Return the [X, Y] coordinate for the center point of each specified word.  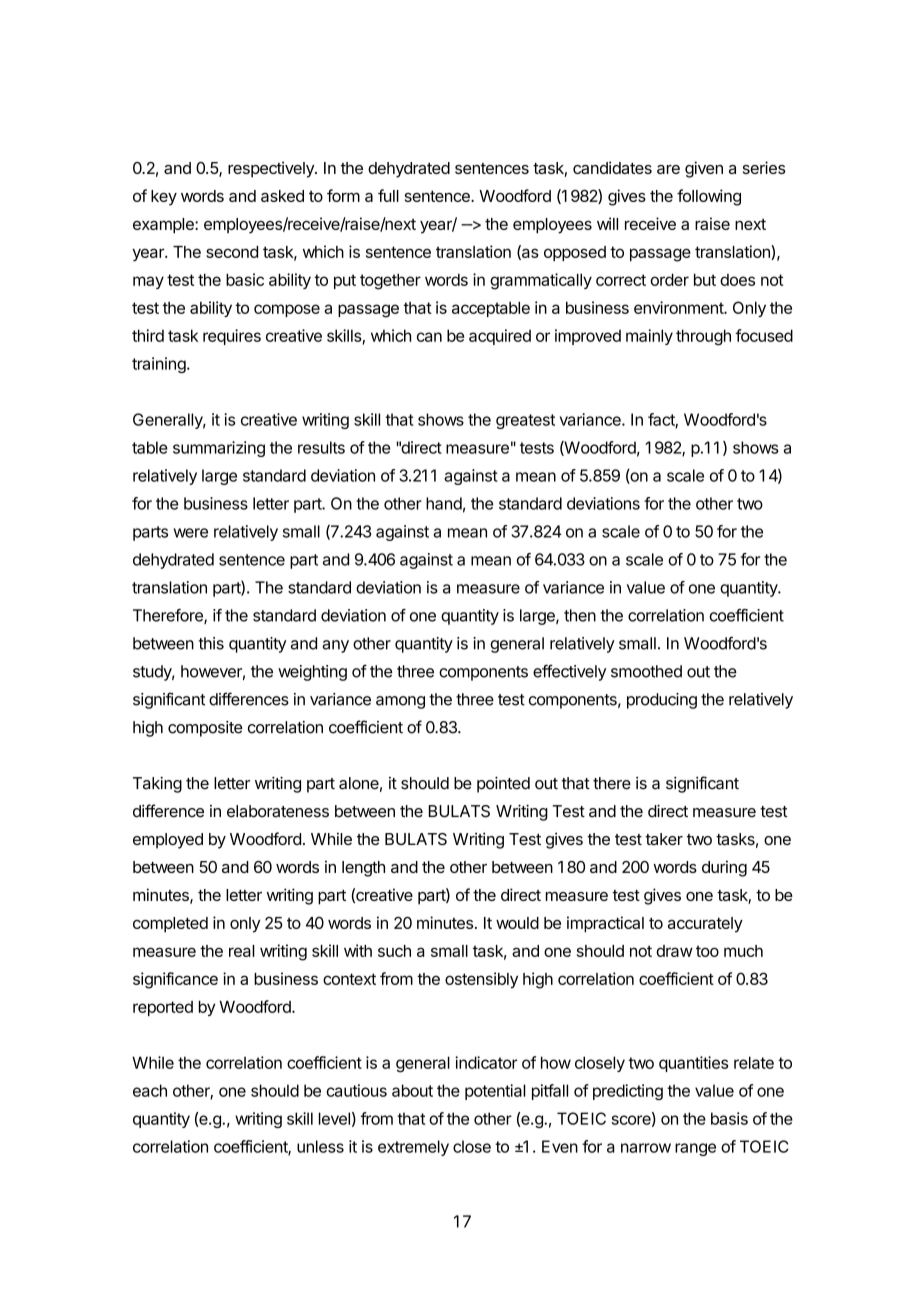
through [703, 337]
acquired [500, 337]
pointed [503, 784]
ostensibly [481, 980]
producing [662, 701]
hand [444, 503]
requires [232, 337]
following [709, 197]
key [164, 198]
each [150, 1090]
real [242, 951]
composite [205, 729]
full [388, 195]
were [191, 533]
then [580, 615]
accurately [705, 925]
